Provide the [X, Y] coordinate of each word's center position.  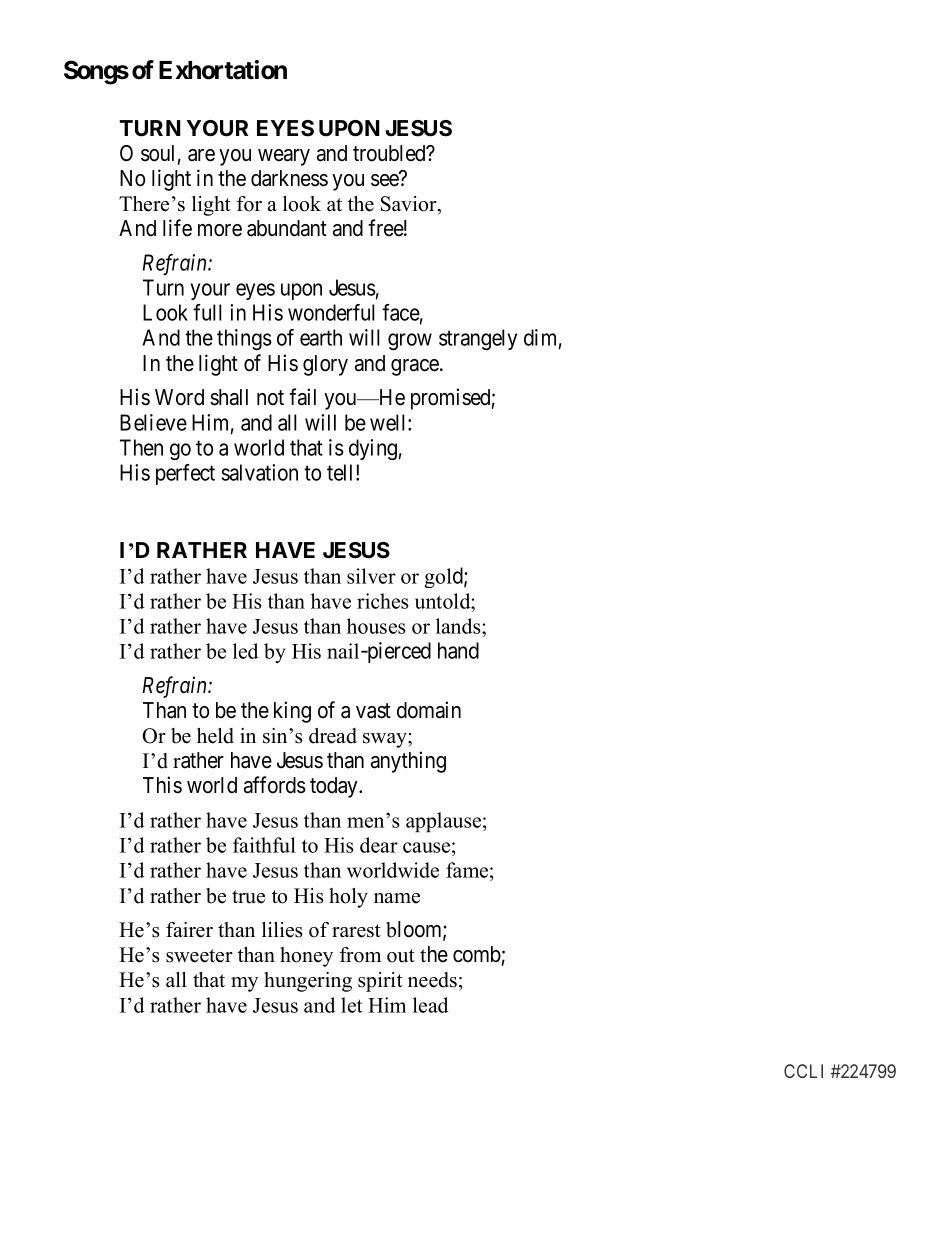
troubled [390, 153]
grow [410, 342]
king [292, 712]
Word [179, 397]
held [215, 736]
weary [284, 157]
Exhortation [223, 70]
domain [429, 710]
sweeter [199, 956]
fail [302, 397]
